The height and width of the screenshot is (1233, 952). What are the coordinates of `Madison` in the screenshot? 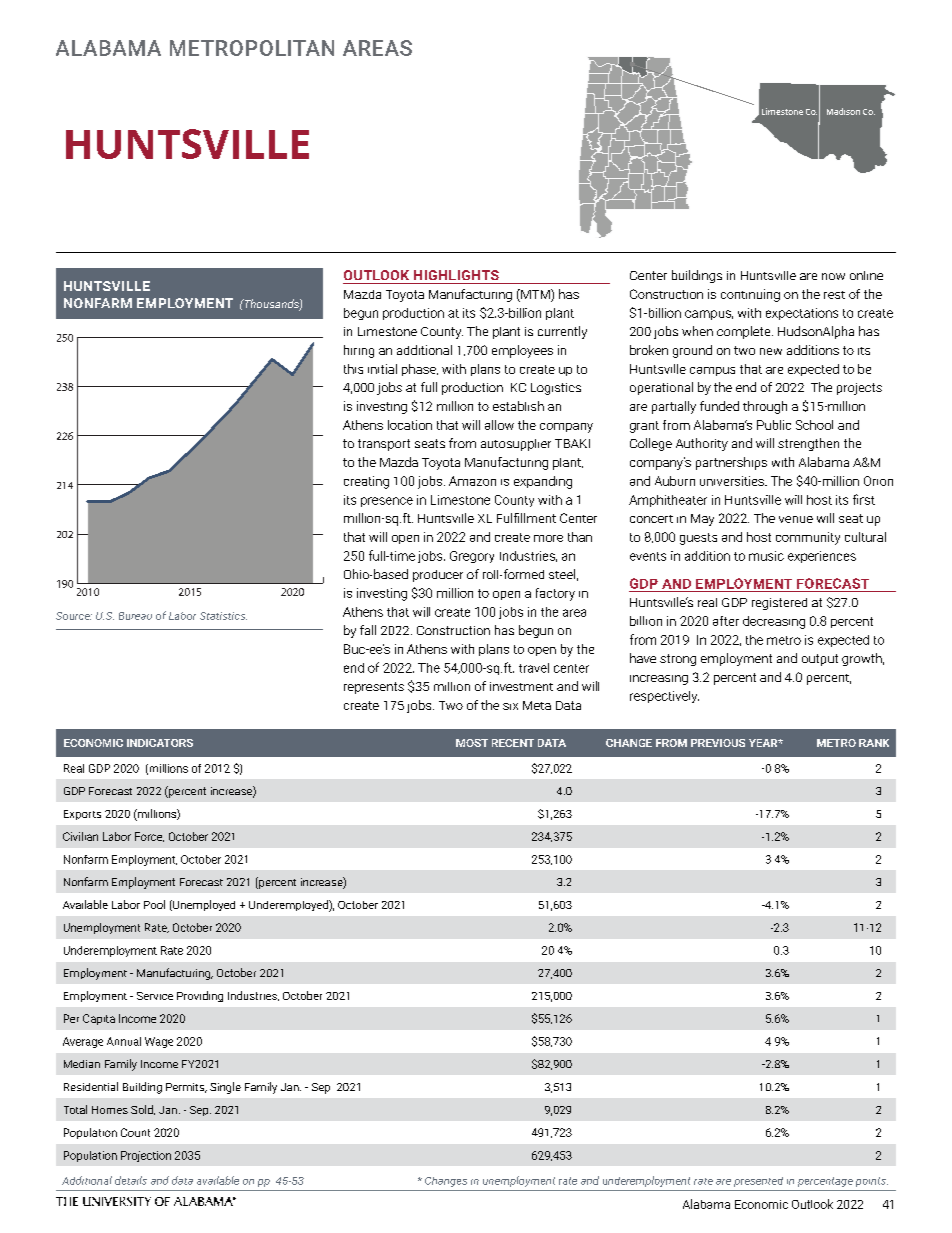 It's located at (843, 111).
